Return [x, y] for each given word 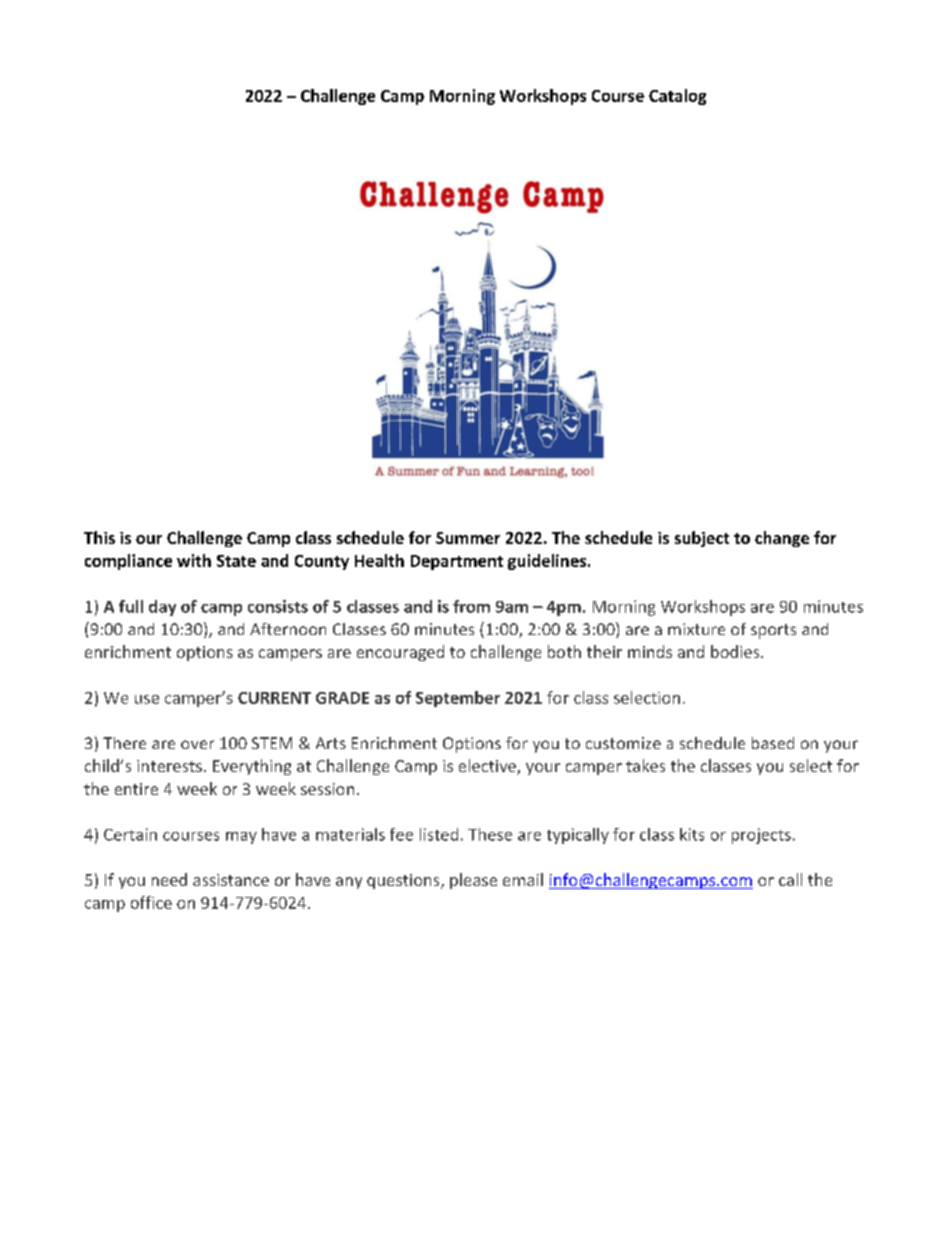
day [162, 608]
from [471, 606]
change [782, 539]
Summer [468, 538]
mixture [696, 629]
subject [702, 539]
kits [692, 834]
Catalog [677, 97]
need [169, 879]
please [473, 881]
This [99, 537]
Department [457, 562]
